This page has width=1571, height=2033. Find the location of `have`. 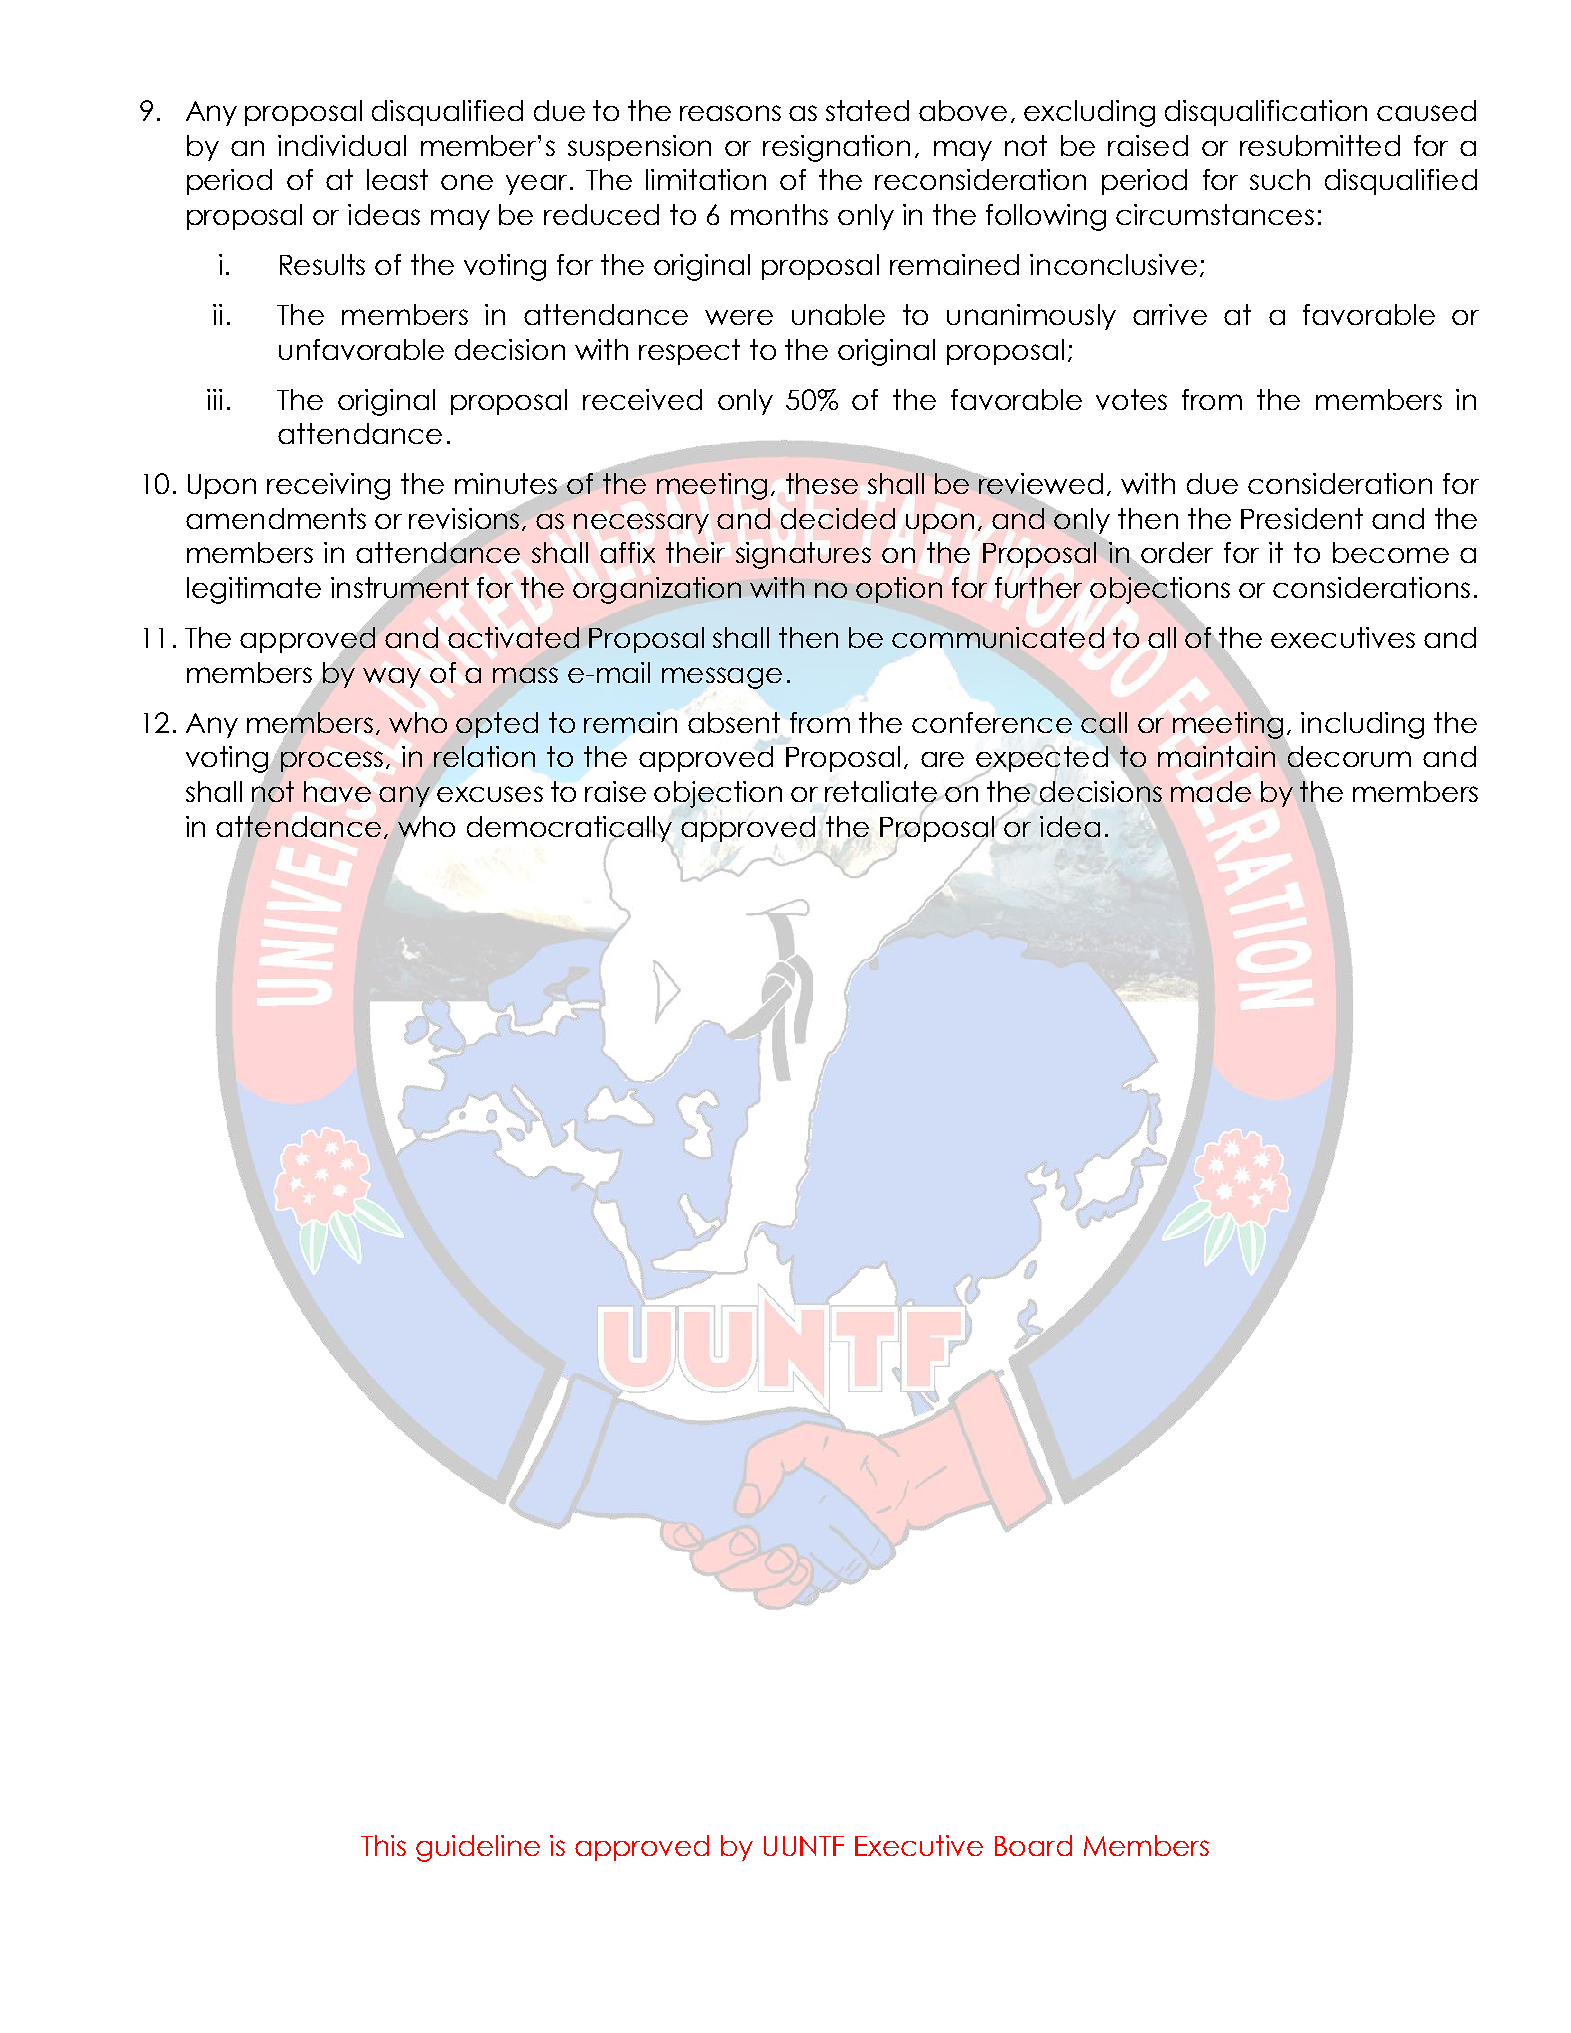

have is located at coordinates (337, 791).
